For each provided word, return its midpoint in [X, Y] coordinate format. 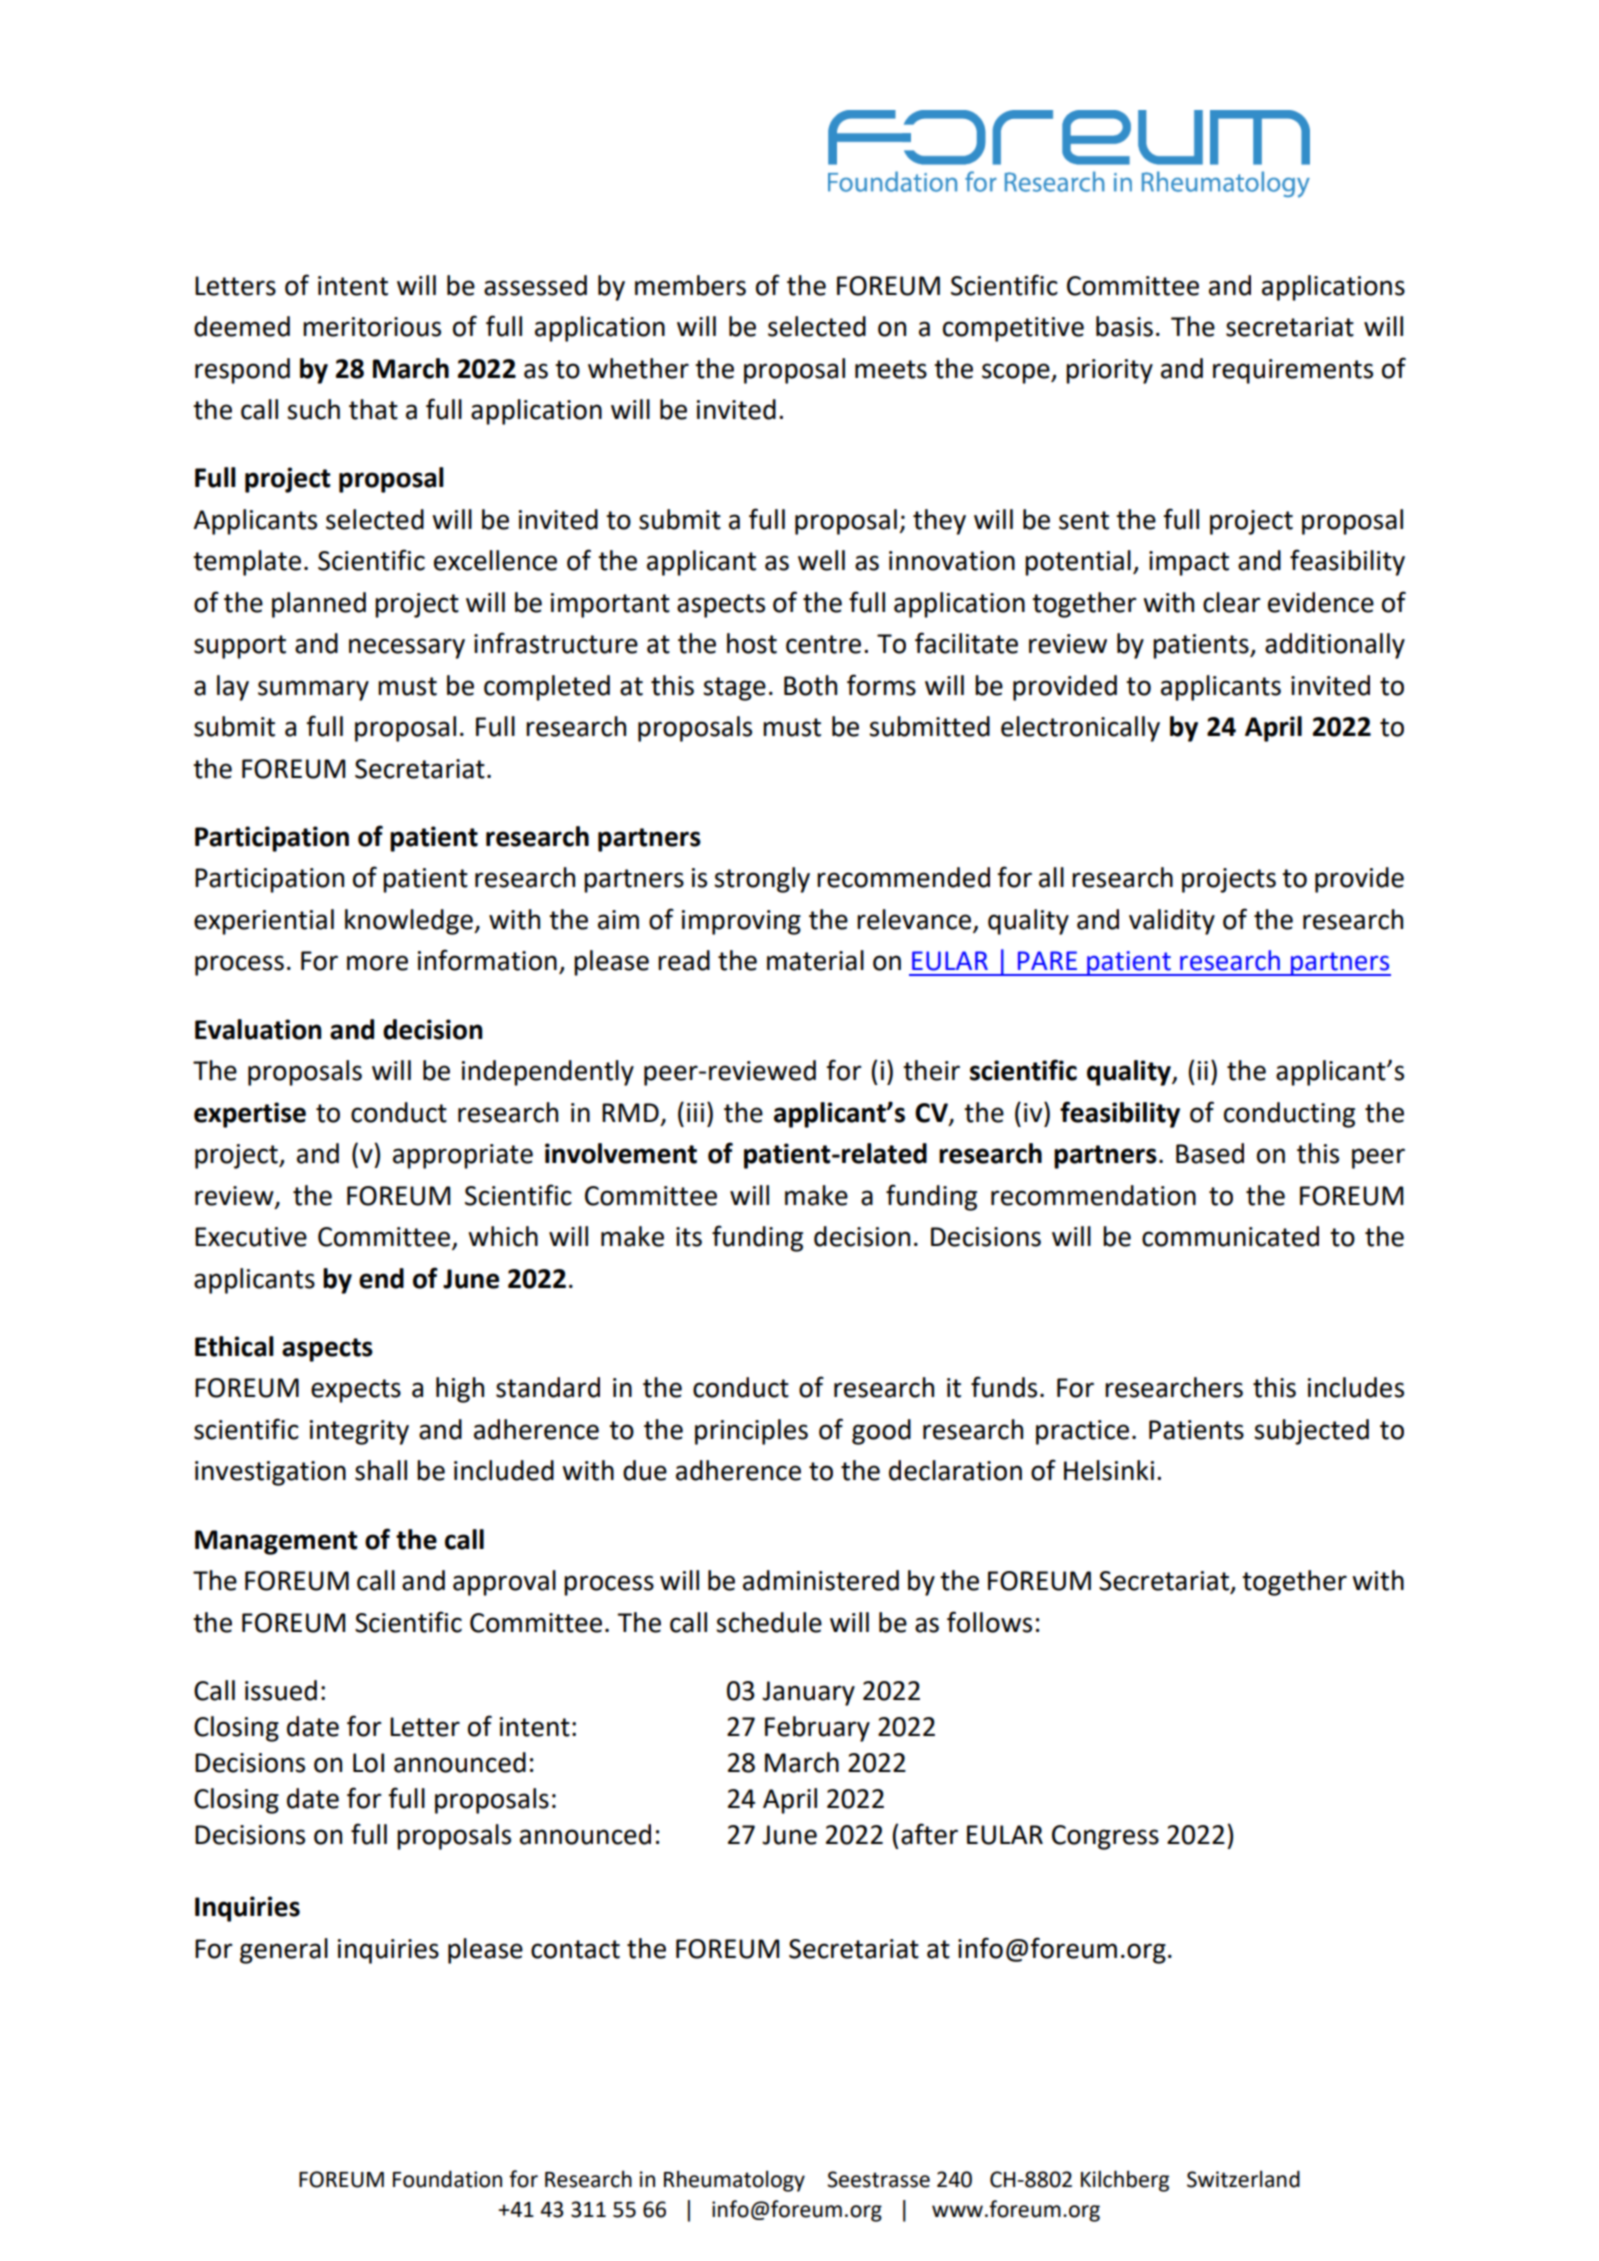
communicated [1230, 1236]
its [689, 1237]
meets [891, 369]
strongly [762, 880]
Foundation [447, 2179]
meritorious [372, 327]
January [808, 1693]
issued [281, 1690]
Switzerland [1243, 2179]
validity [1172, 922]
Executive [251, 1237]
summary [313, 690]
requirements [1293, 371]
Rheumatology [734, 2181]
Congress [1105, 1837]
